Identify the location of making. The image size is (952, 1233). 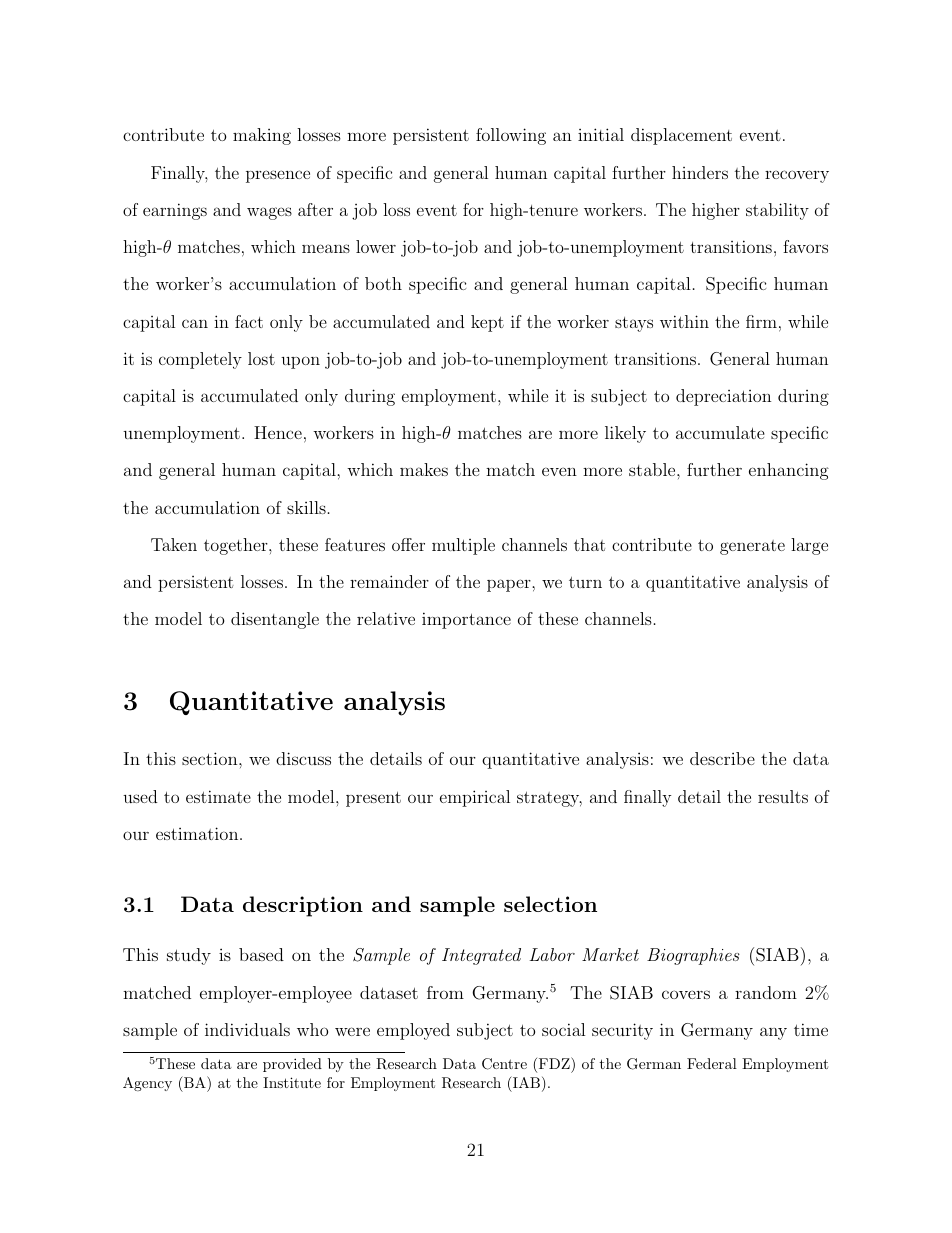
(262, 136).
